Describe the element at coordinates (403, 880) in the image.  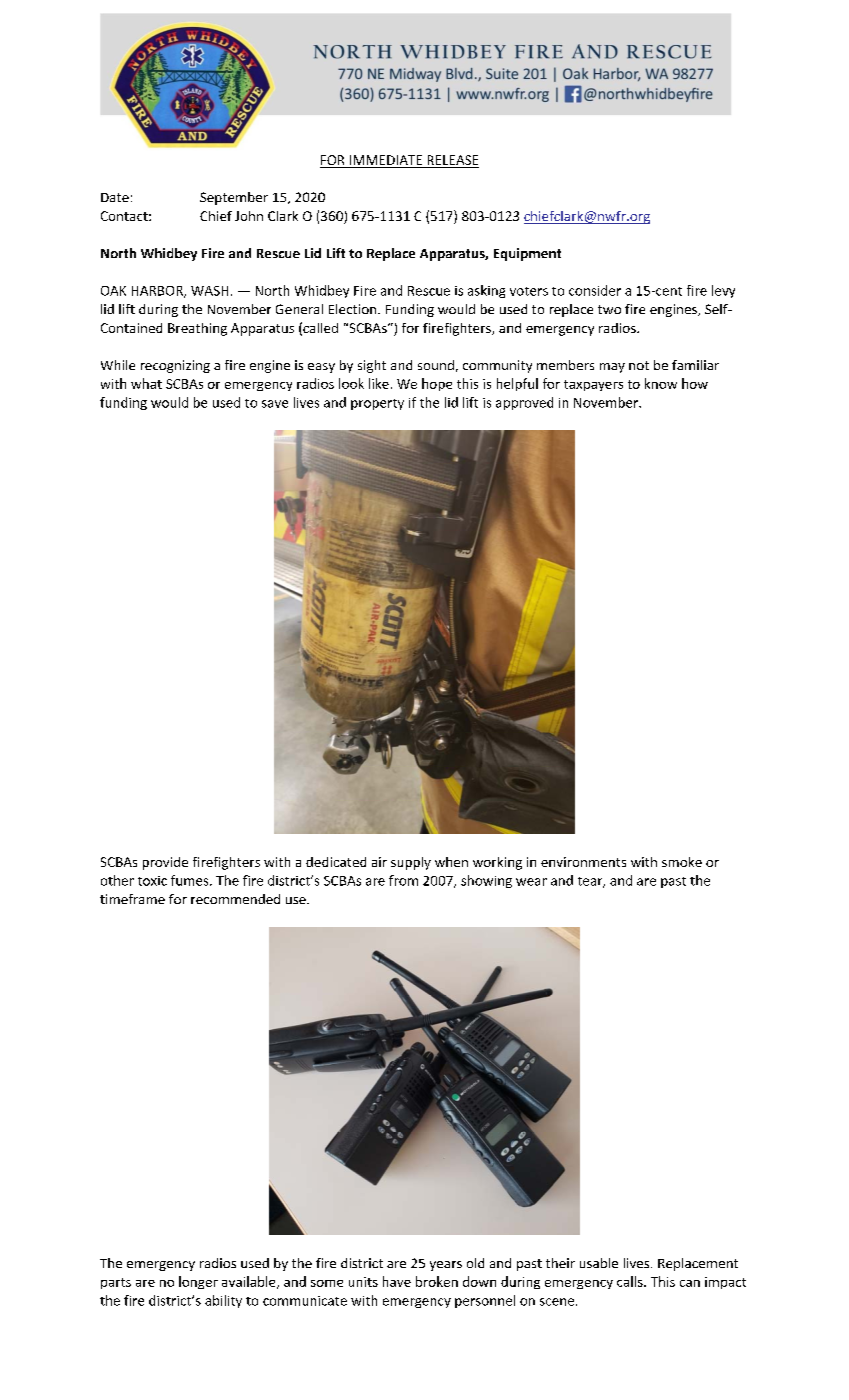
I see `from` at that location.
